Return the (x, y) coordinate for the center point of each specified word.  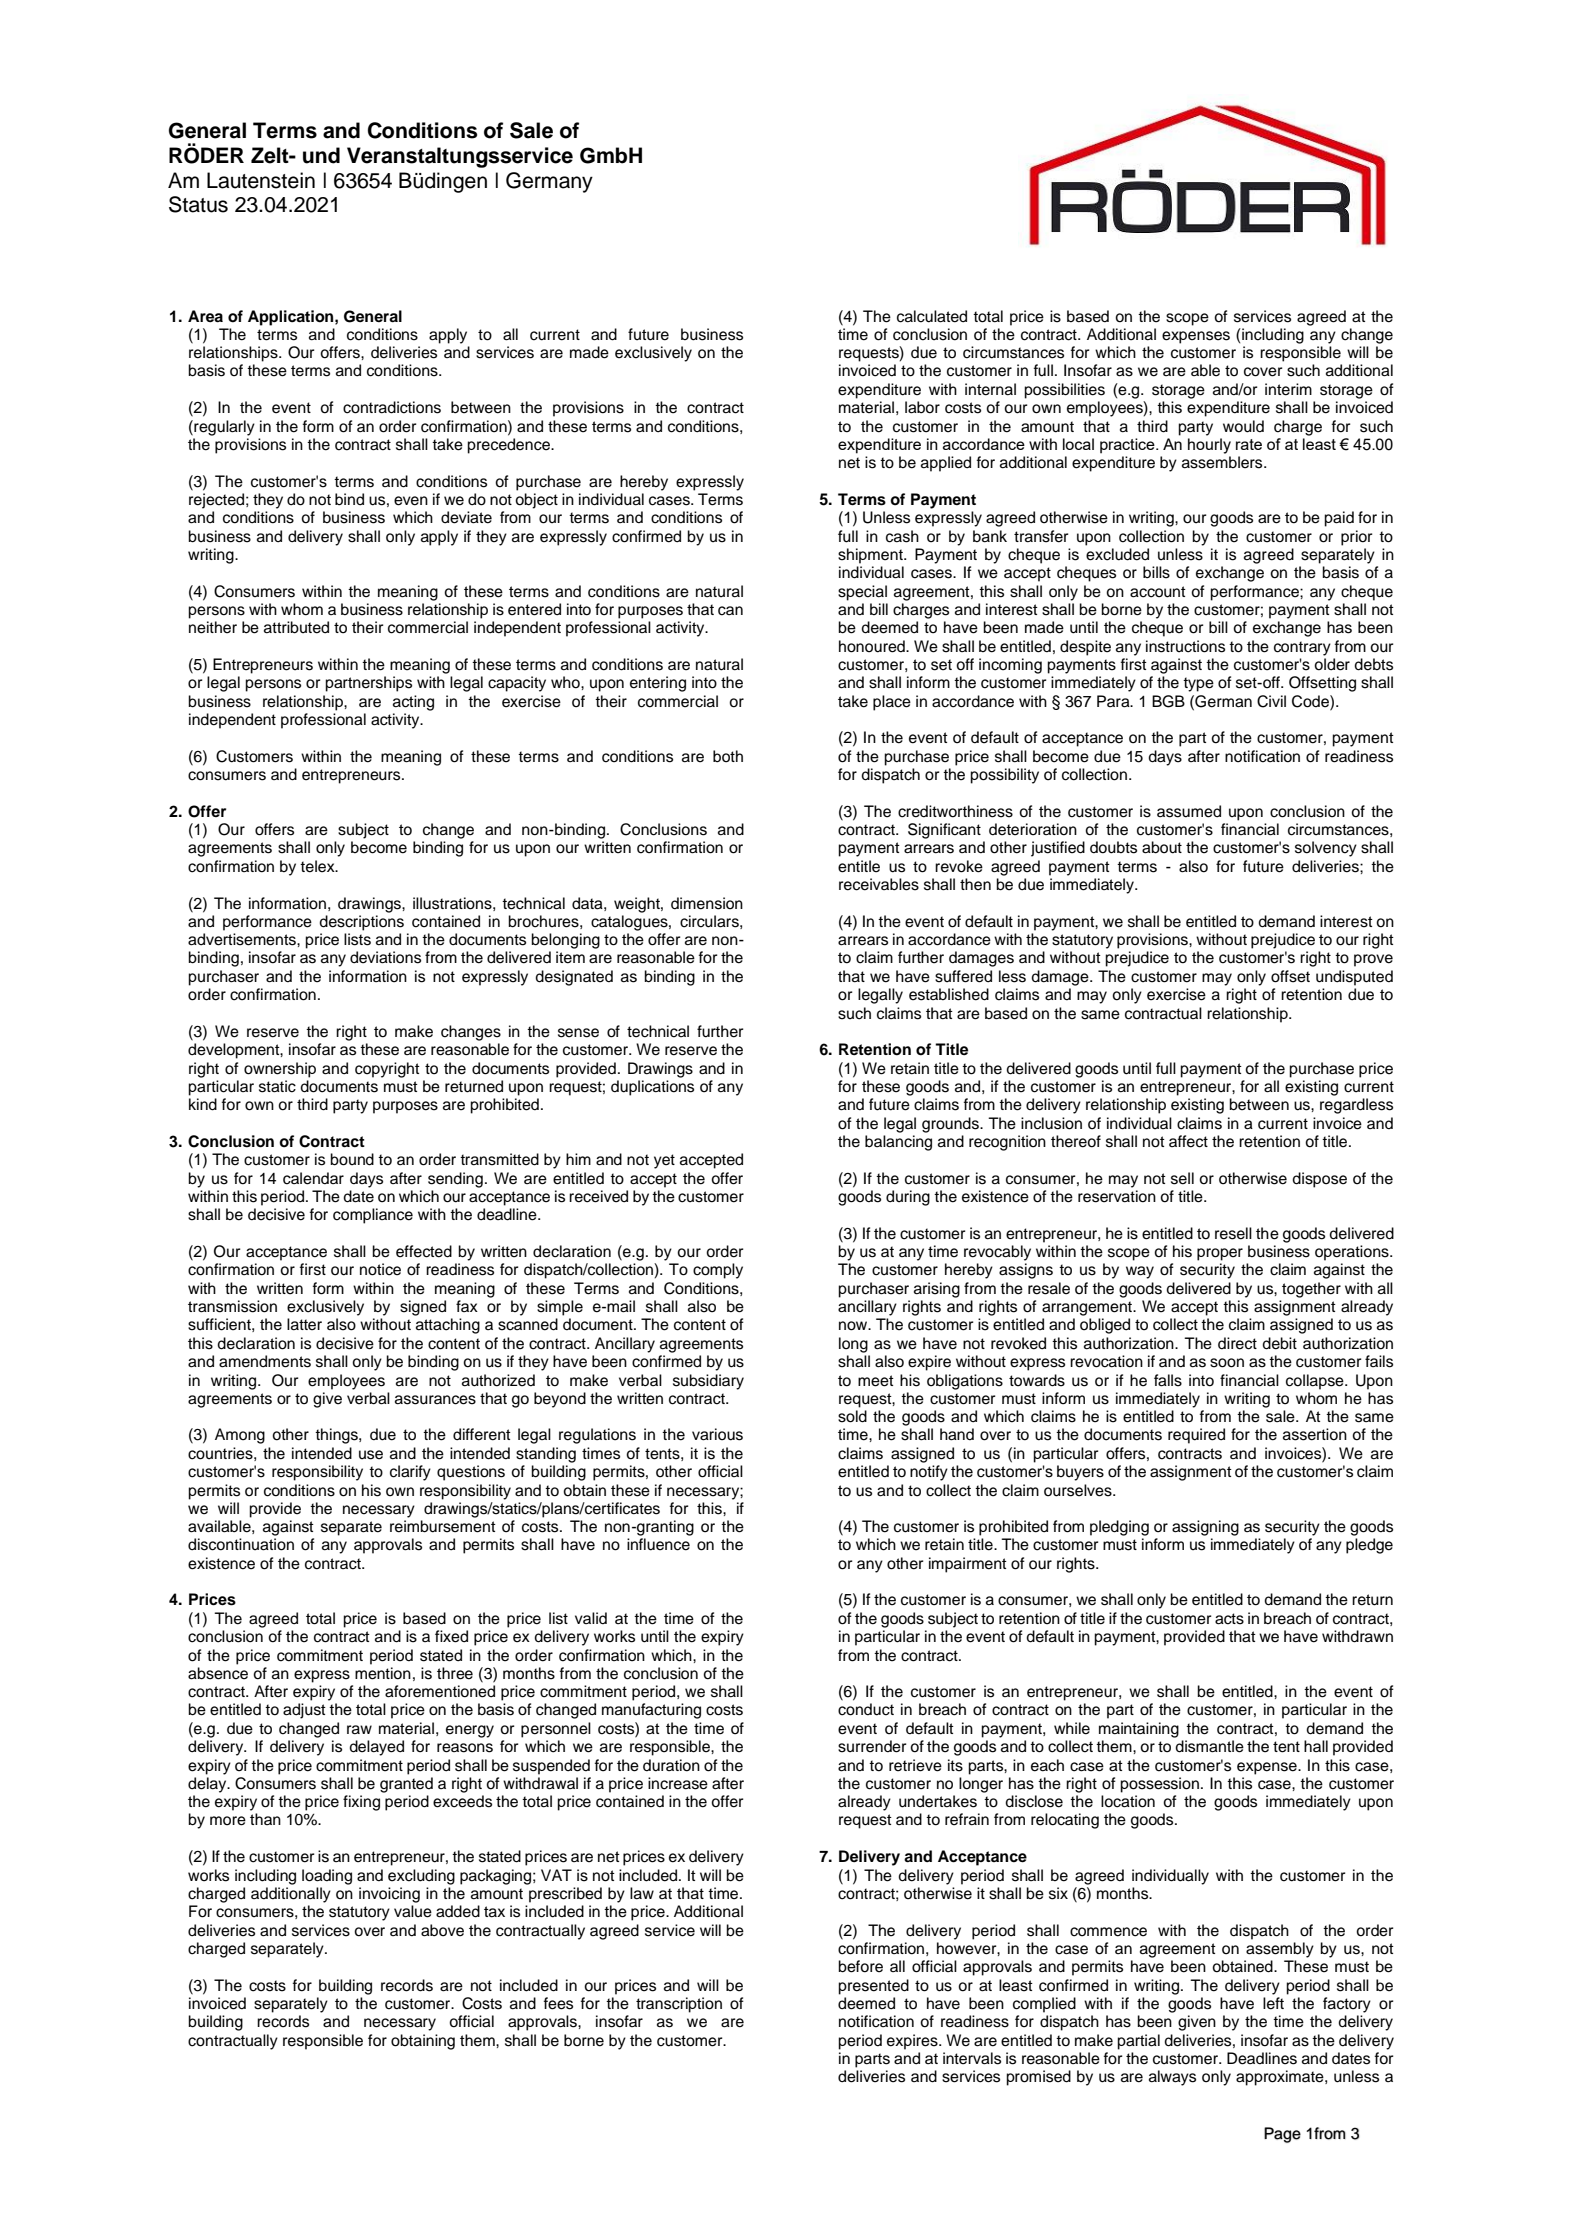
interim (1288, 389)
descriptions (361, 923)
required (1196, 1436)
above (442, 1930)
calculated (932, 316)
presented (873, 1987)
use (371, 1455)
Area (205, 316)
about (1162, 847)
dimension (707, 903)
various (717, 1434)
